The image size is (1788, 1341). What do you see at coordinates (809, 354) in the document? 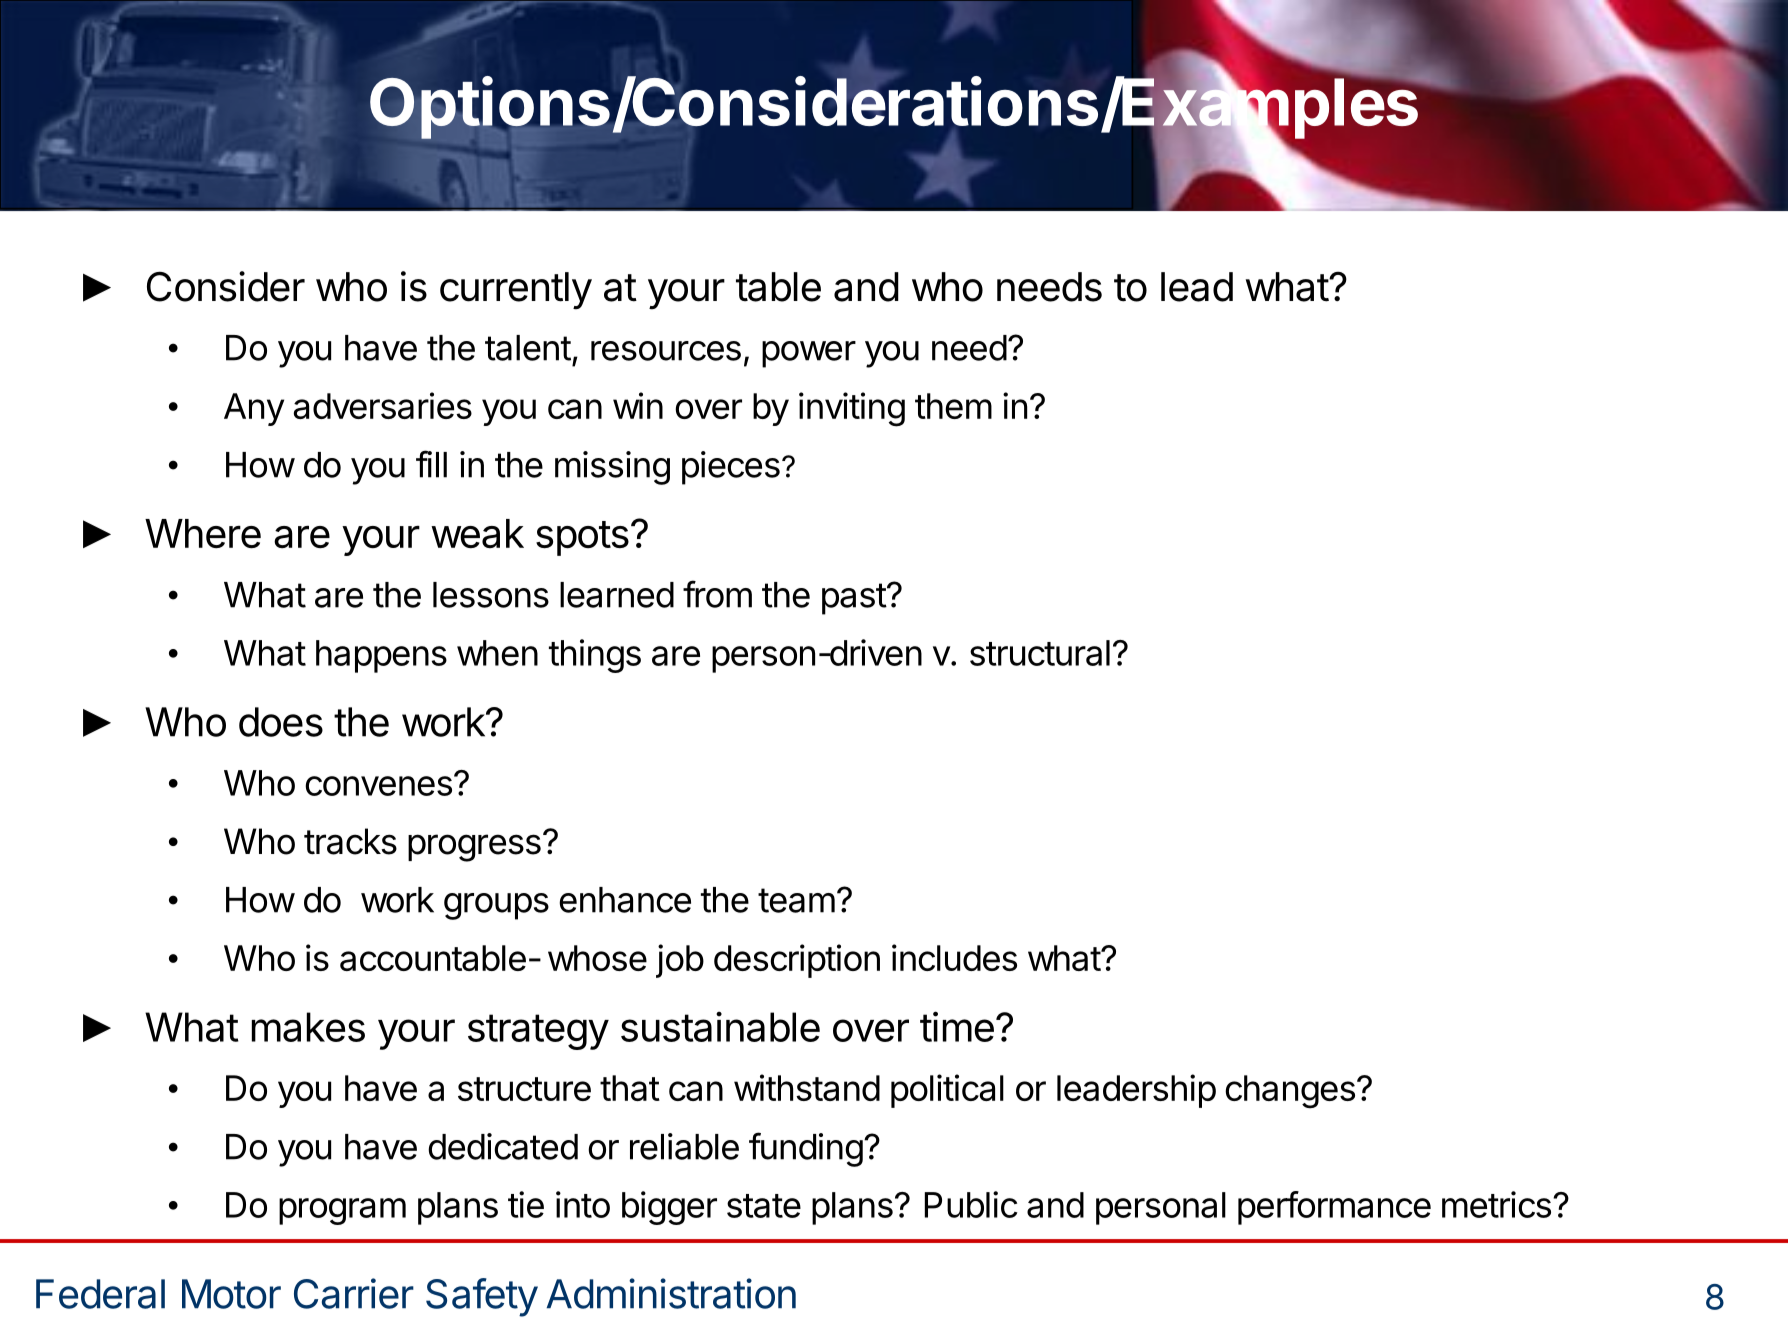
I see `power` at bounding box center [809, 354].
